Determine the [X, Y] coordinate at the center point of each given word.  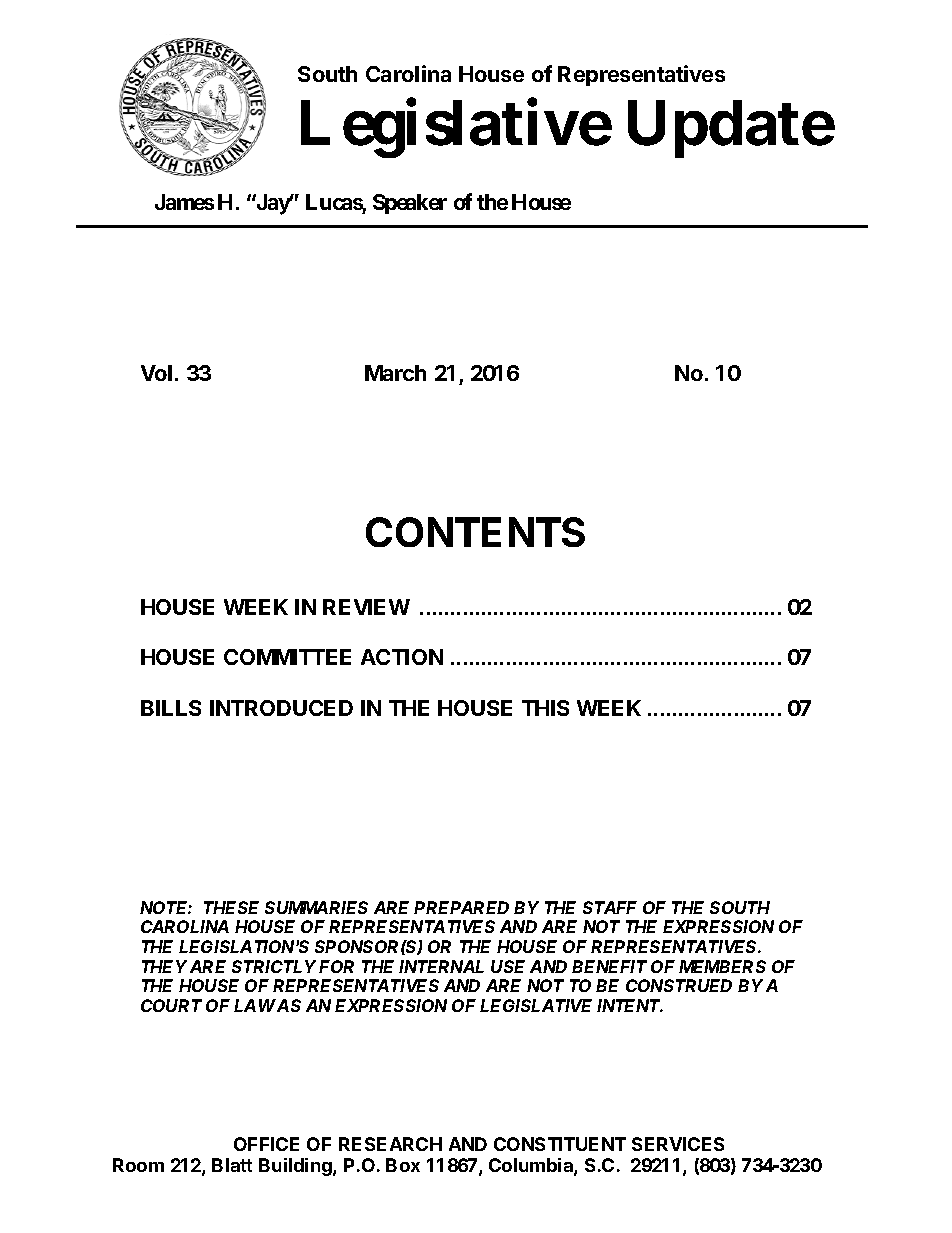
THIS [545, 708]
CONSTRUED [679, 985]
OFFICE [266, 1144]
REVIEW [366, 607]
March [395, 373]
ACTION [402, 657]
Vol [156, 373]
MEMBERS [722, 966]
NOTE [166, 907]
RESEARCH [390, 1144]
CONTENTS [475, 532]
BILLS [171, 708]
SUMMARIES [316, 907]
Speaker [410, 204]
